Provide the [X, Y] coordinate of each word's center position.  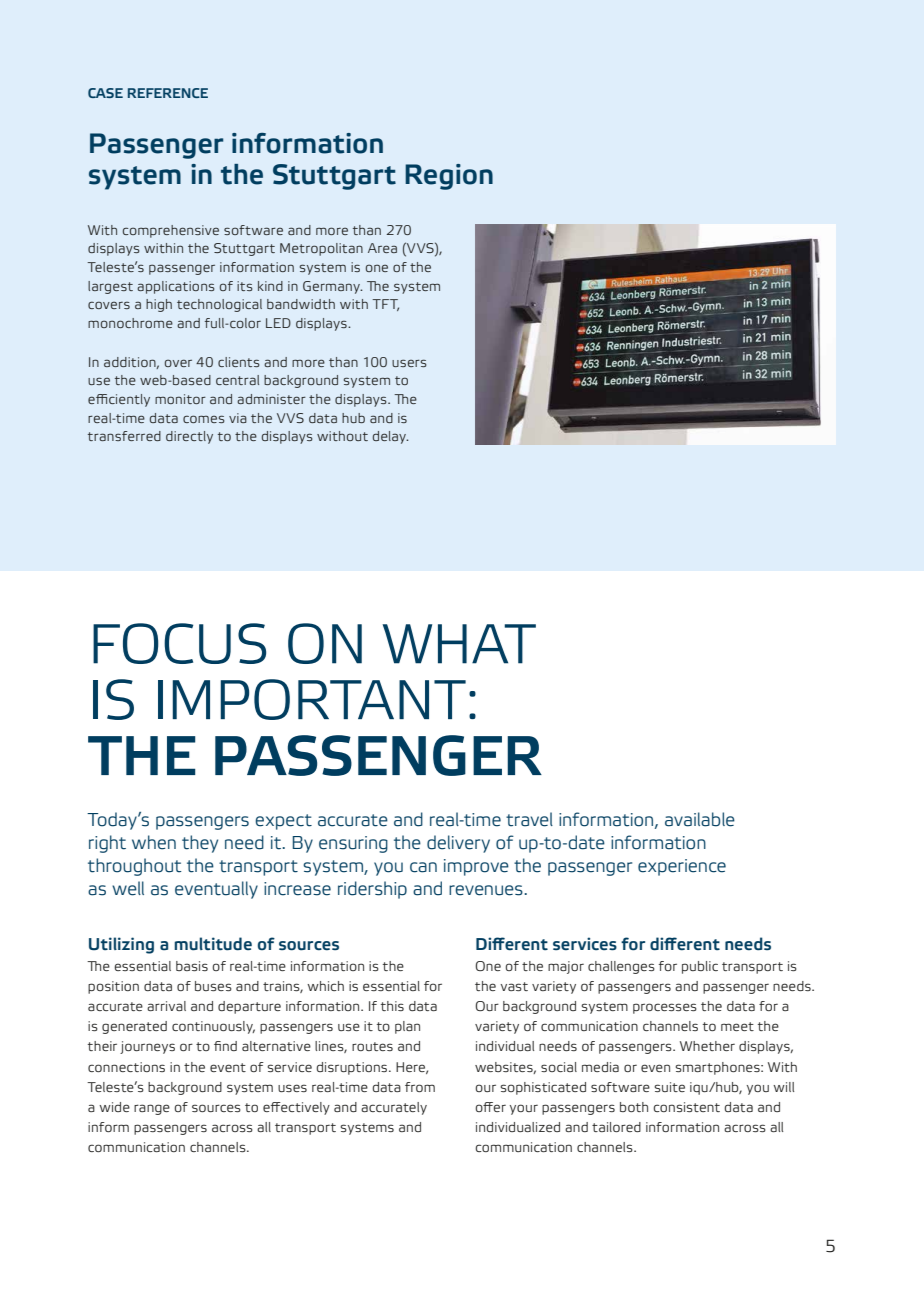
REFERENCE [168, 93]
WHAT [459, 644]
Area [382, 248]
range [152, 1109]
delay [390, 437]
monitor [180, 399]
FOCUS [179, 643]
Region [449, 177]
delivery [458, 844]
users [409, 363]
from [420, 1087]
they [200, 844]
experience [682, 867]
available [700, 819]
